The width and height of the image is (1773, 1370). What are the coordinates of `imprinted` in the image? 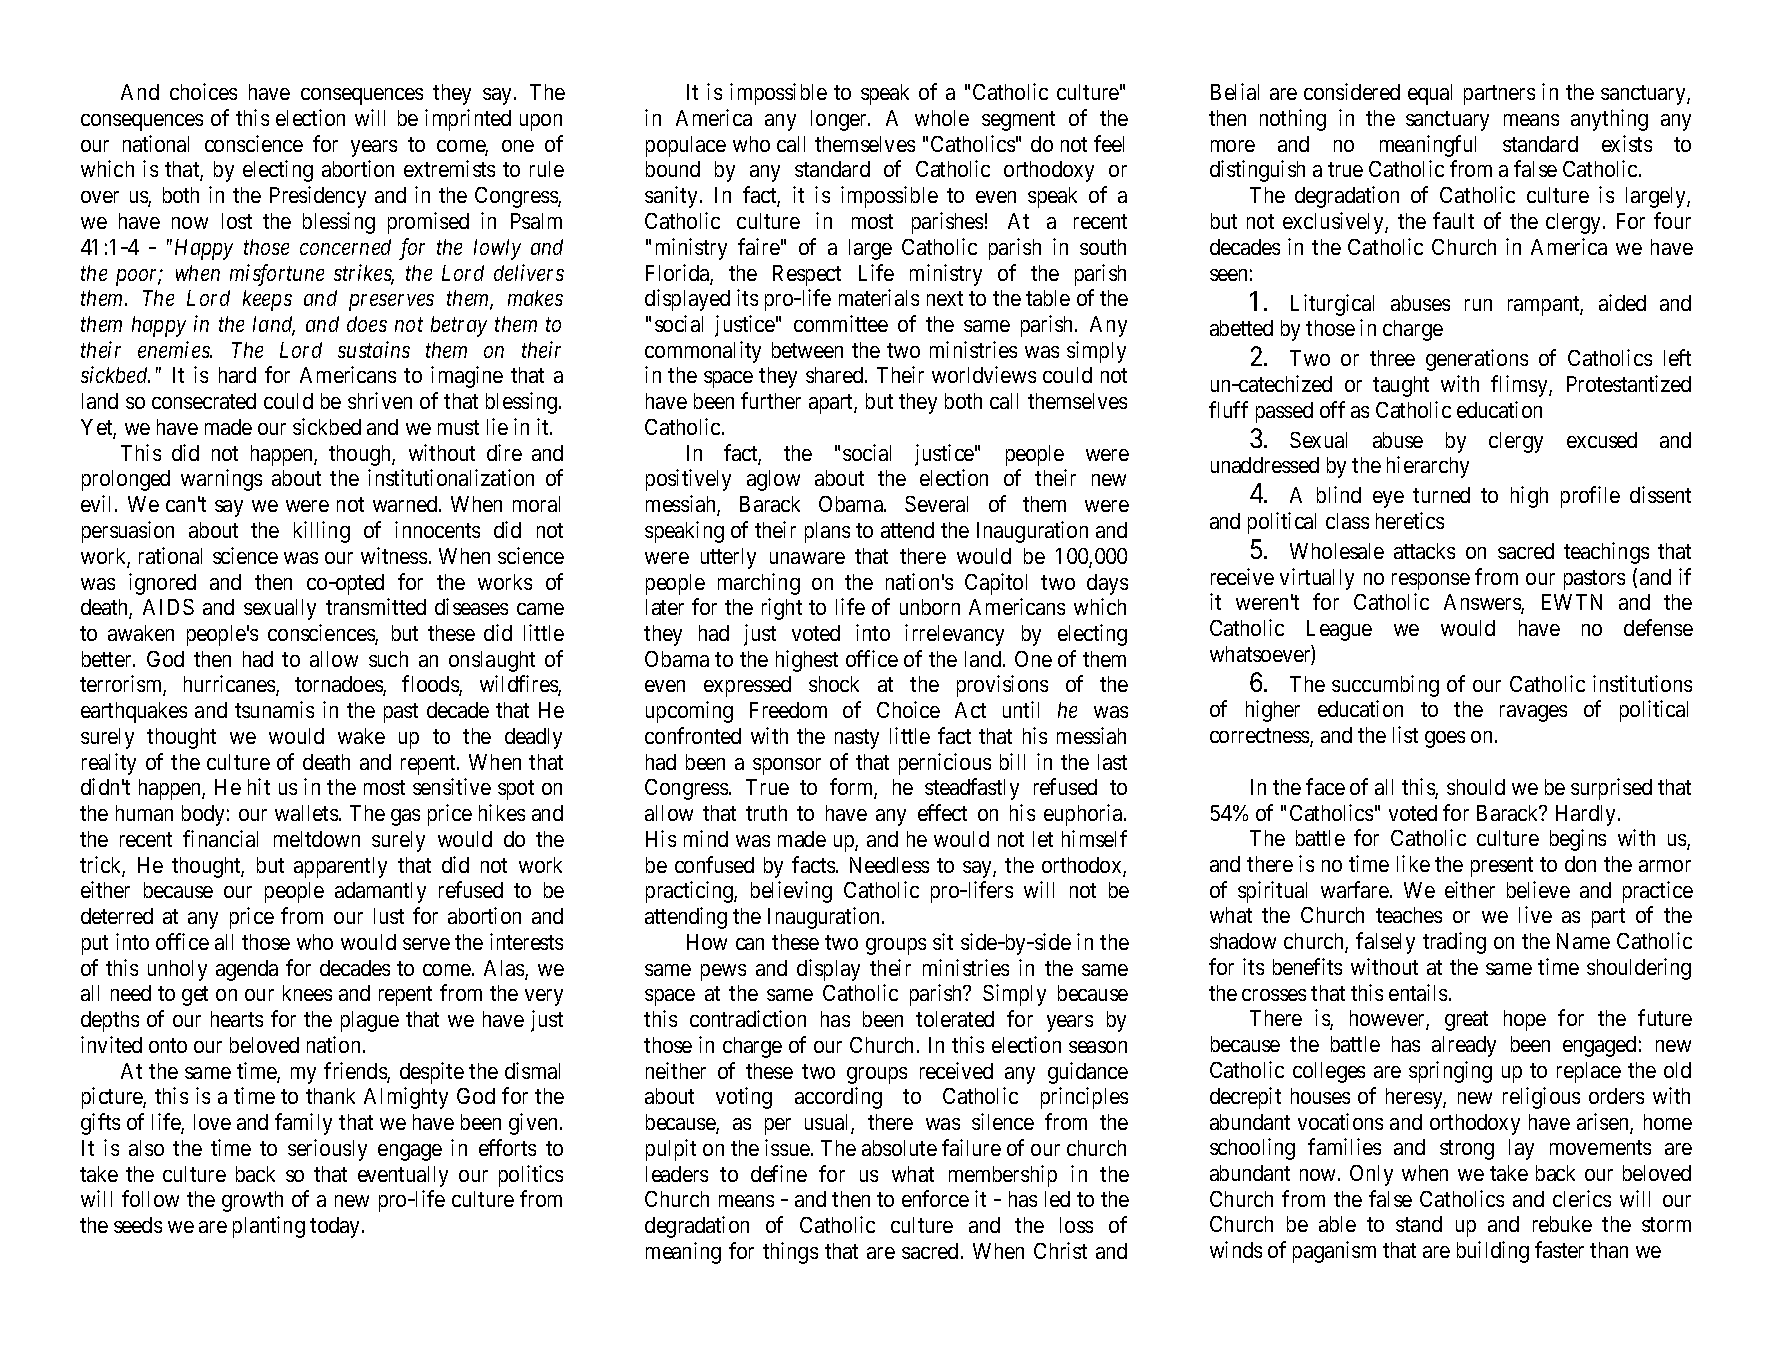 It's located at (468, 120).
